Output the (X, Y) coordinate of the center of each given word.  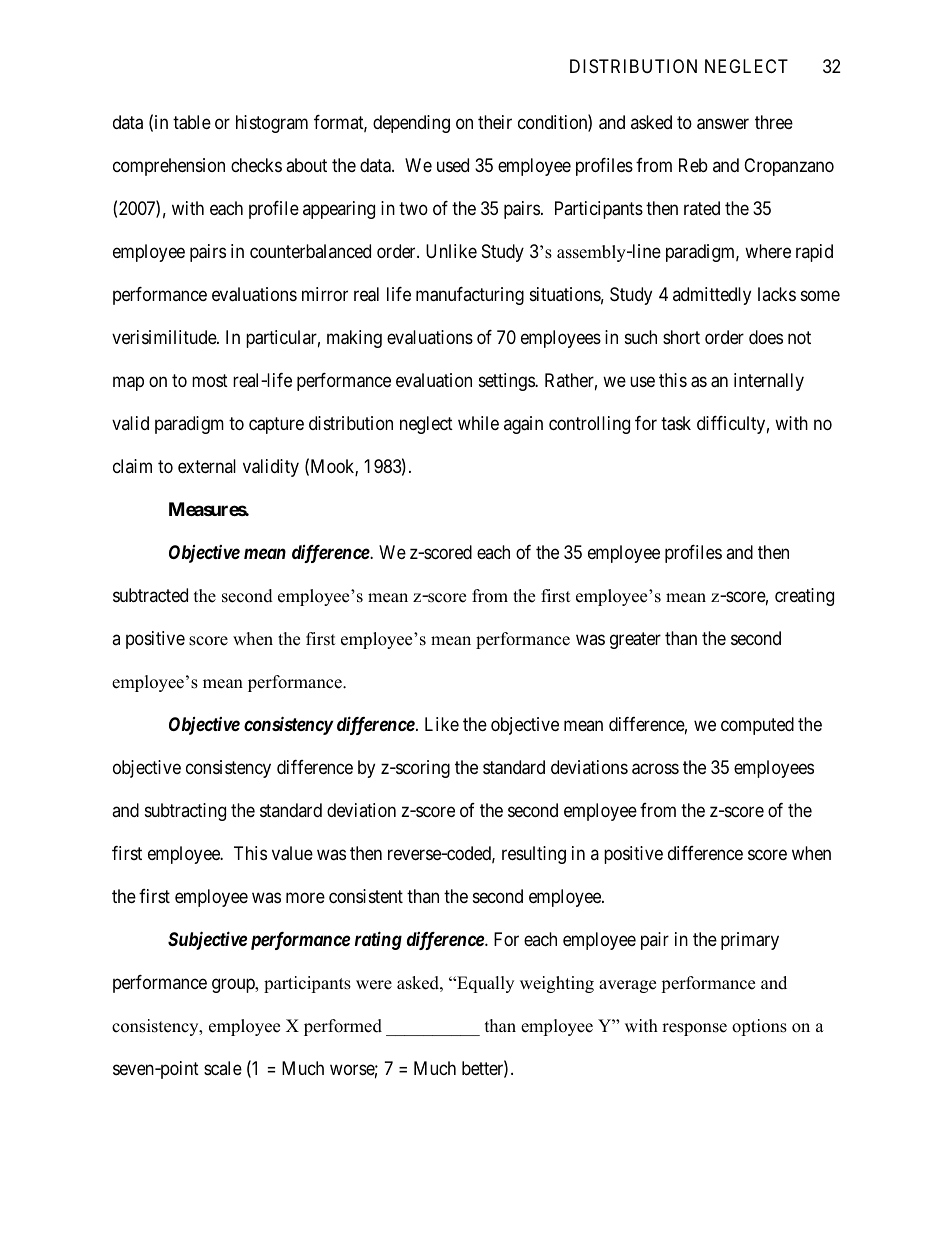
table (192, 122)
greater (635, 640)
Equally (484, 984)
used (453, 165)
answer (723, 124)
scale (223, 1068)
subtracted (150, 595)
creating (804, 597)
